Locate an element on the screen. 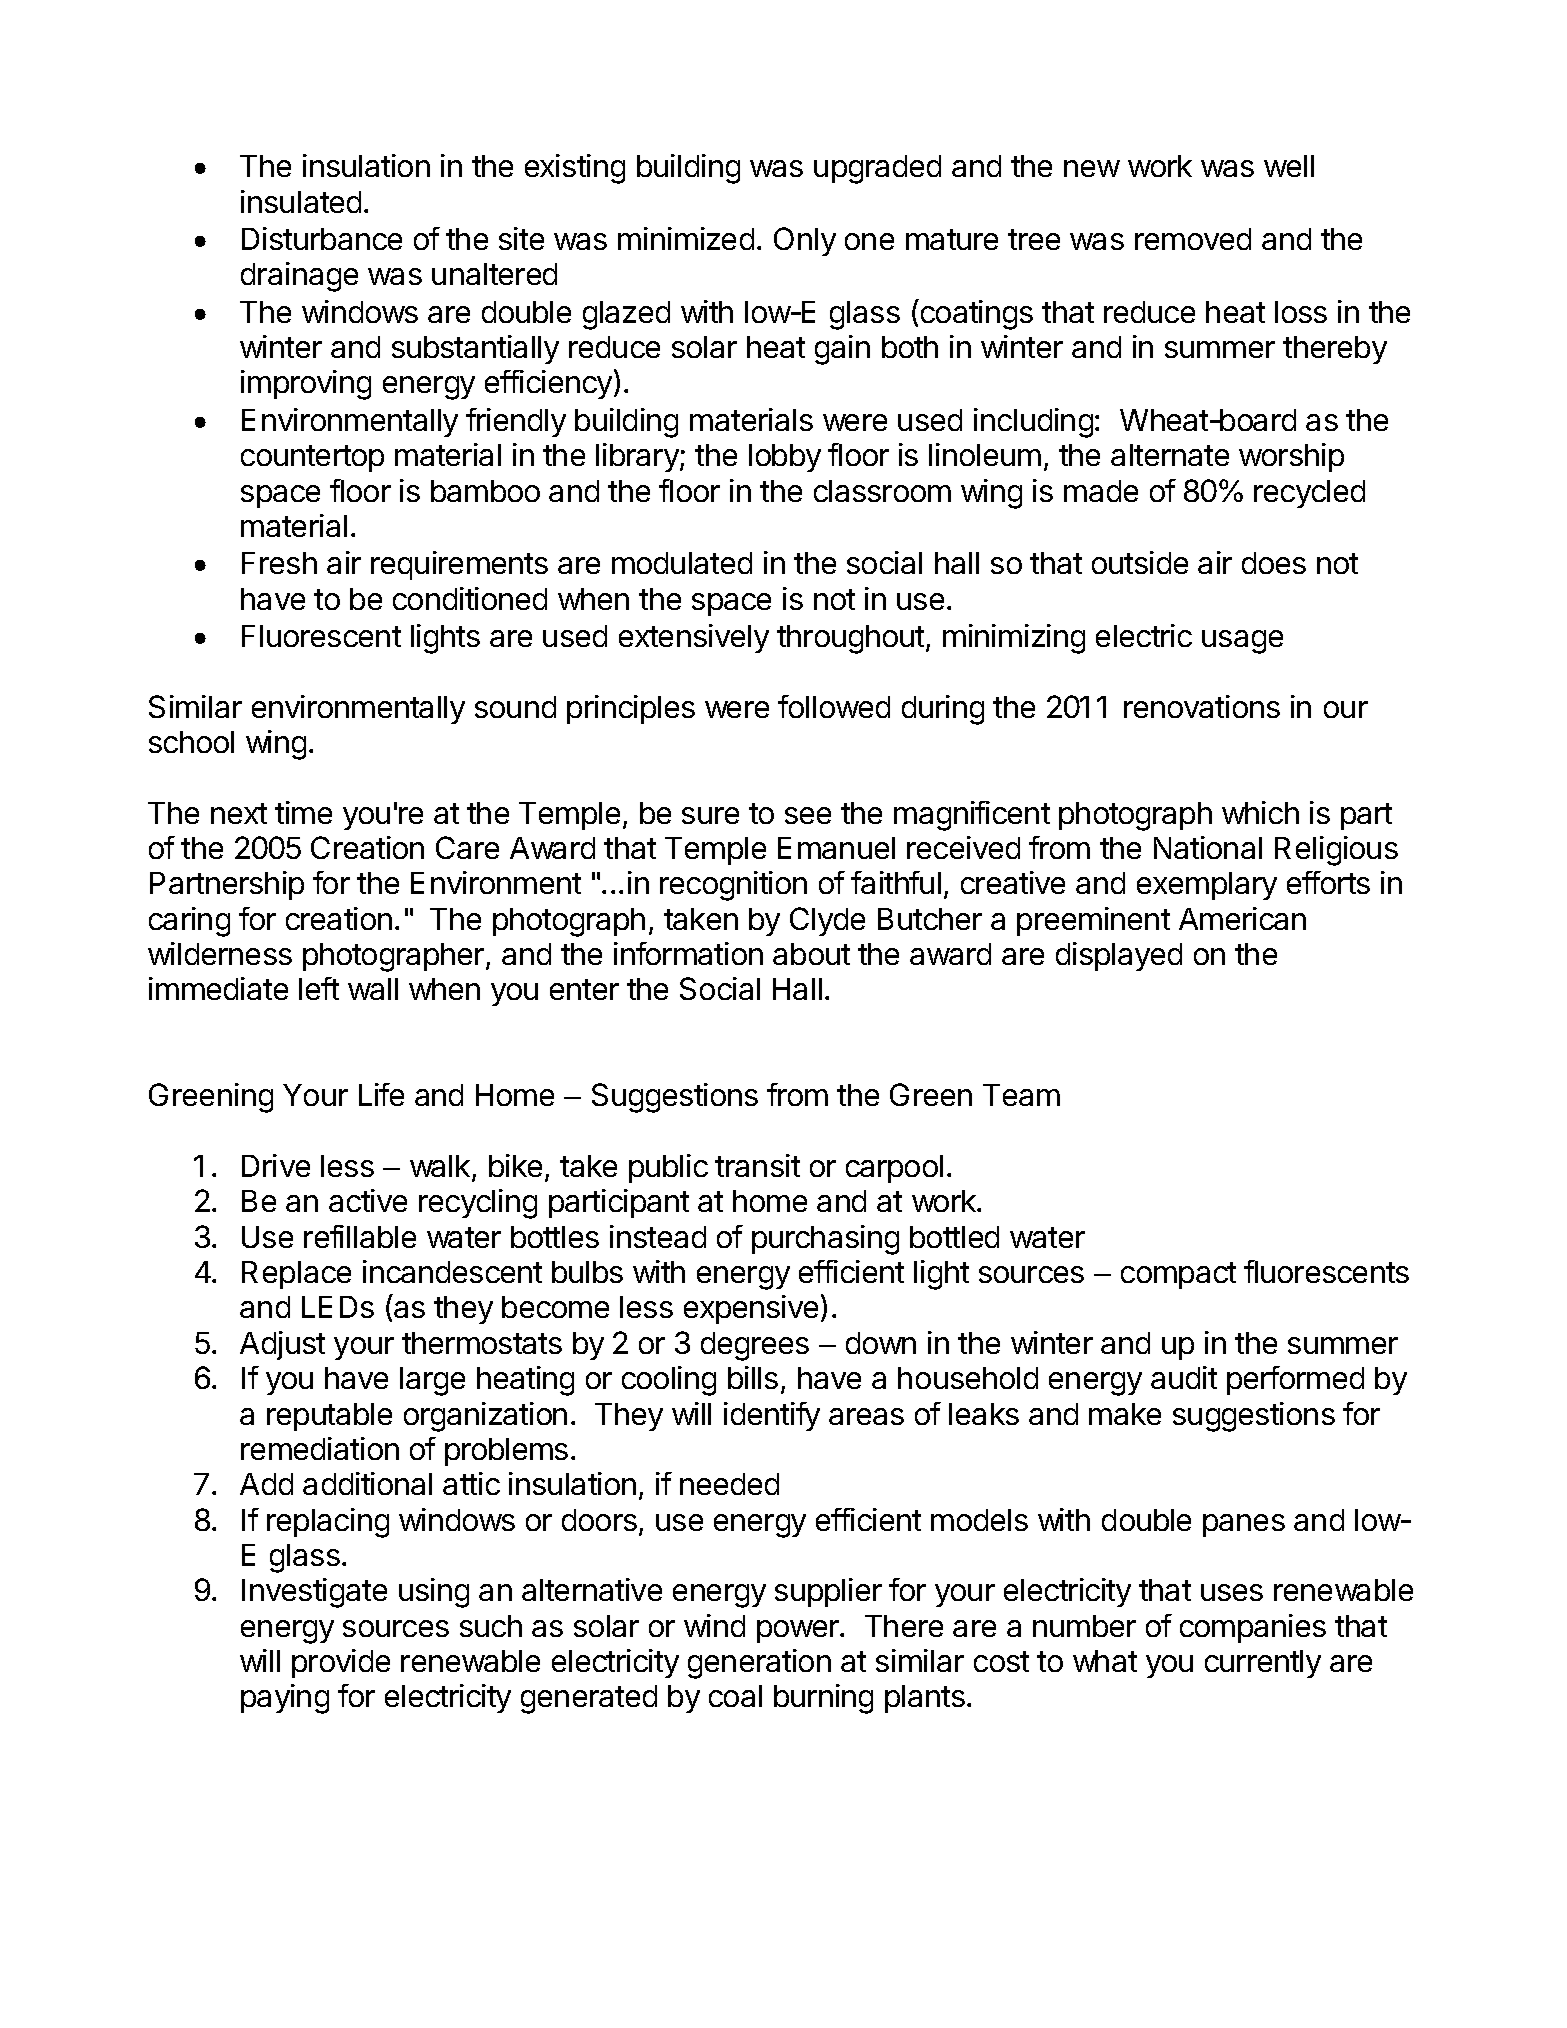 This screenshot has width=1567, height=2028. left is located at coordinates (319, 988).
